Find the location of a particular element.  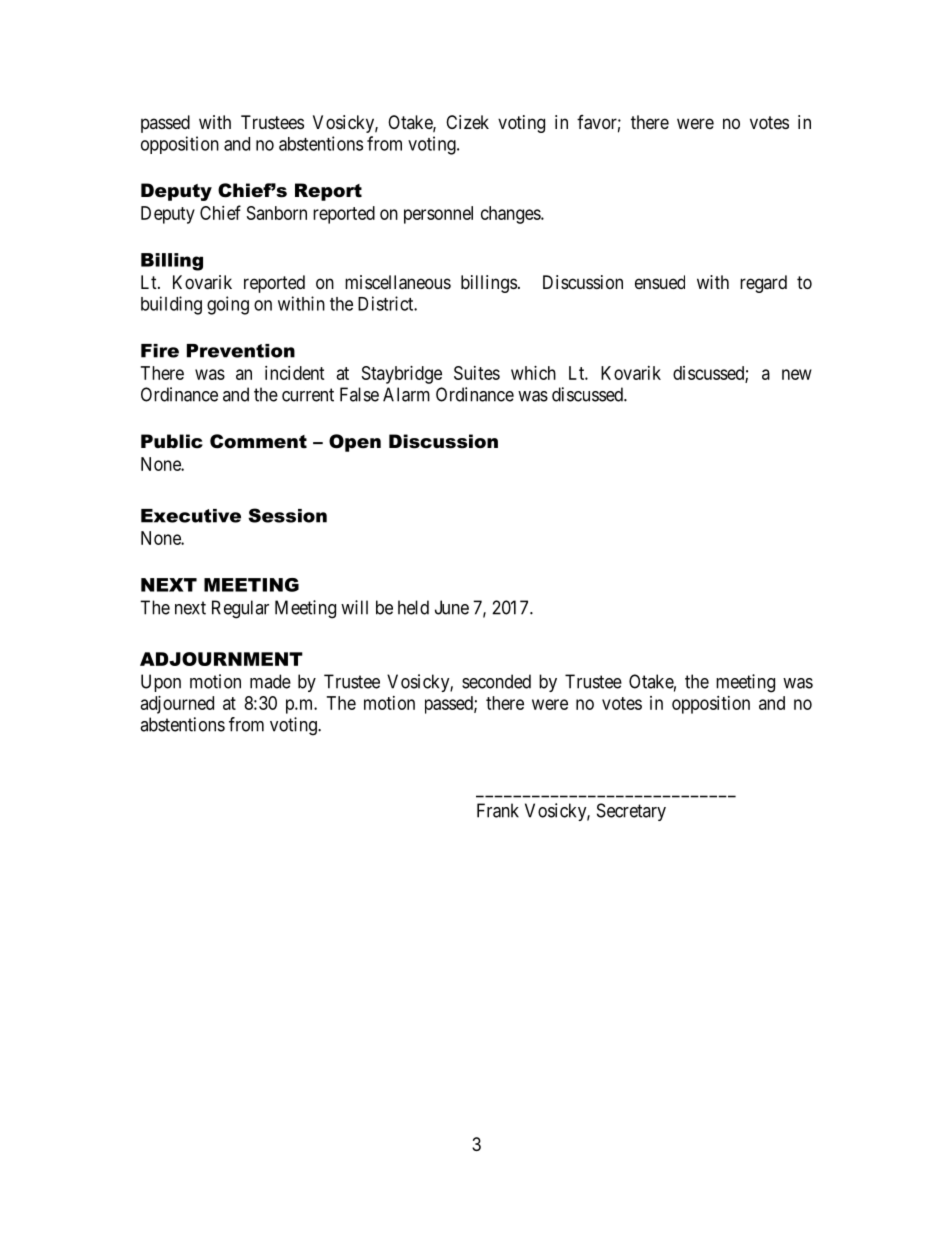

new is located at coordinates (797, 374).
